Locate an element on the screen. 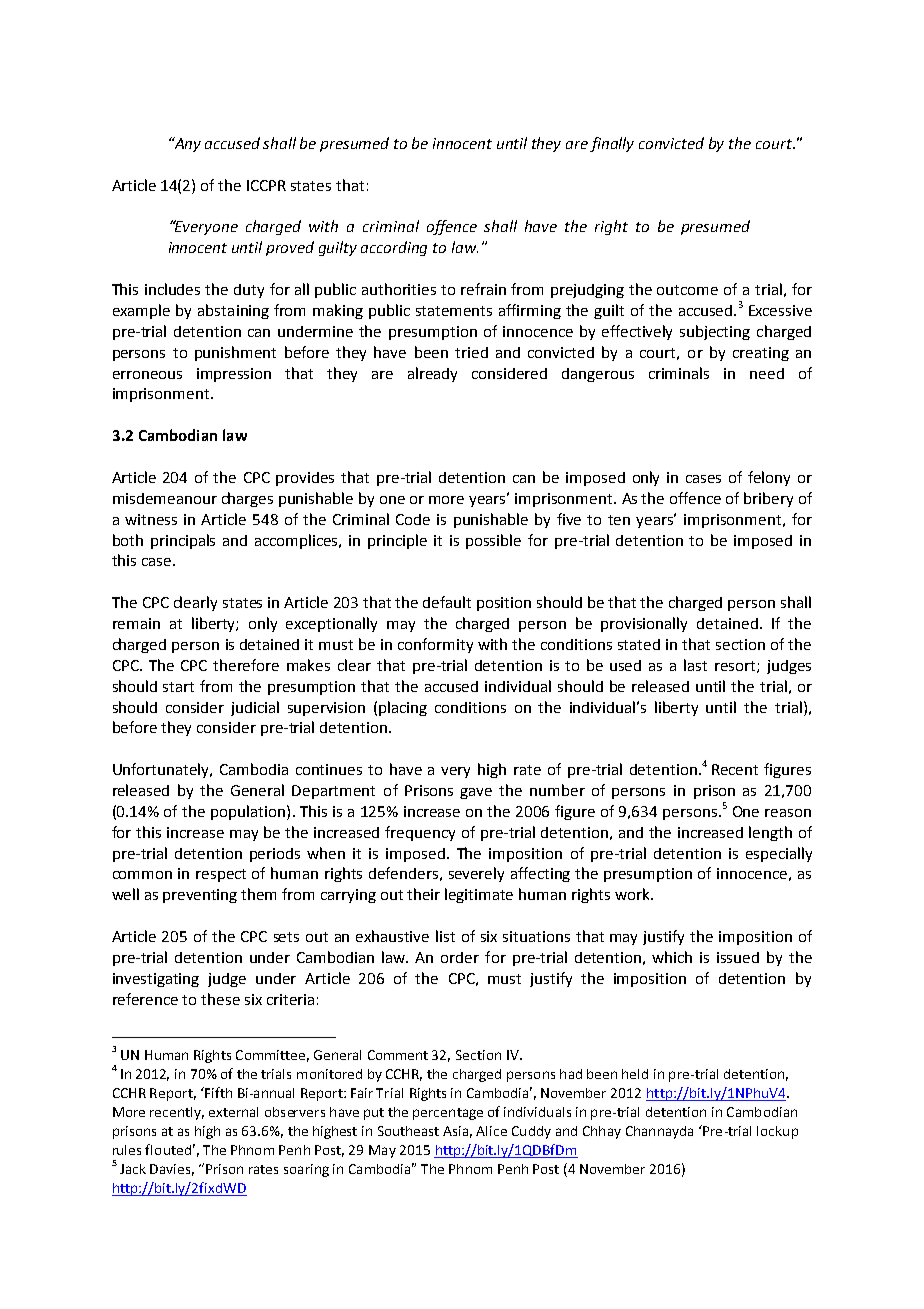 This screenshot has width=924, height=1309. according is located at coordinates (394, 248).
